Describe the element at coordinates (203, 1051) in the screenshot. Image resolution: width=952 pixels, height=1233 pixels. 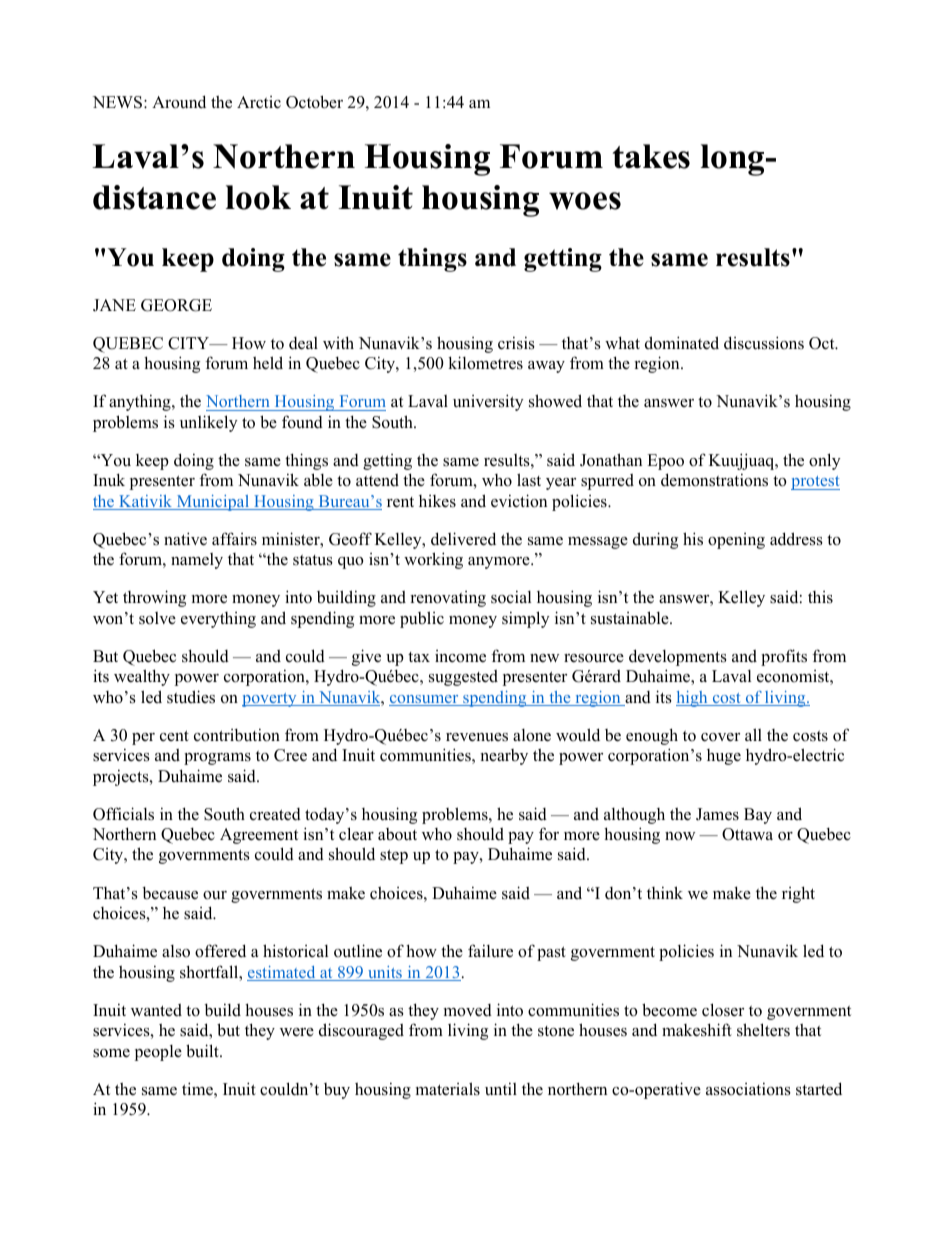
I see `built` at that location.
